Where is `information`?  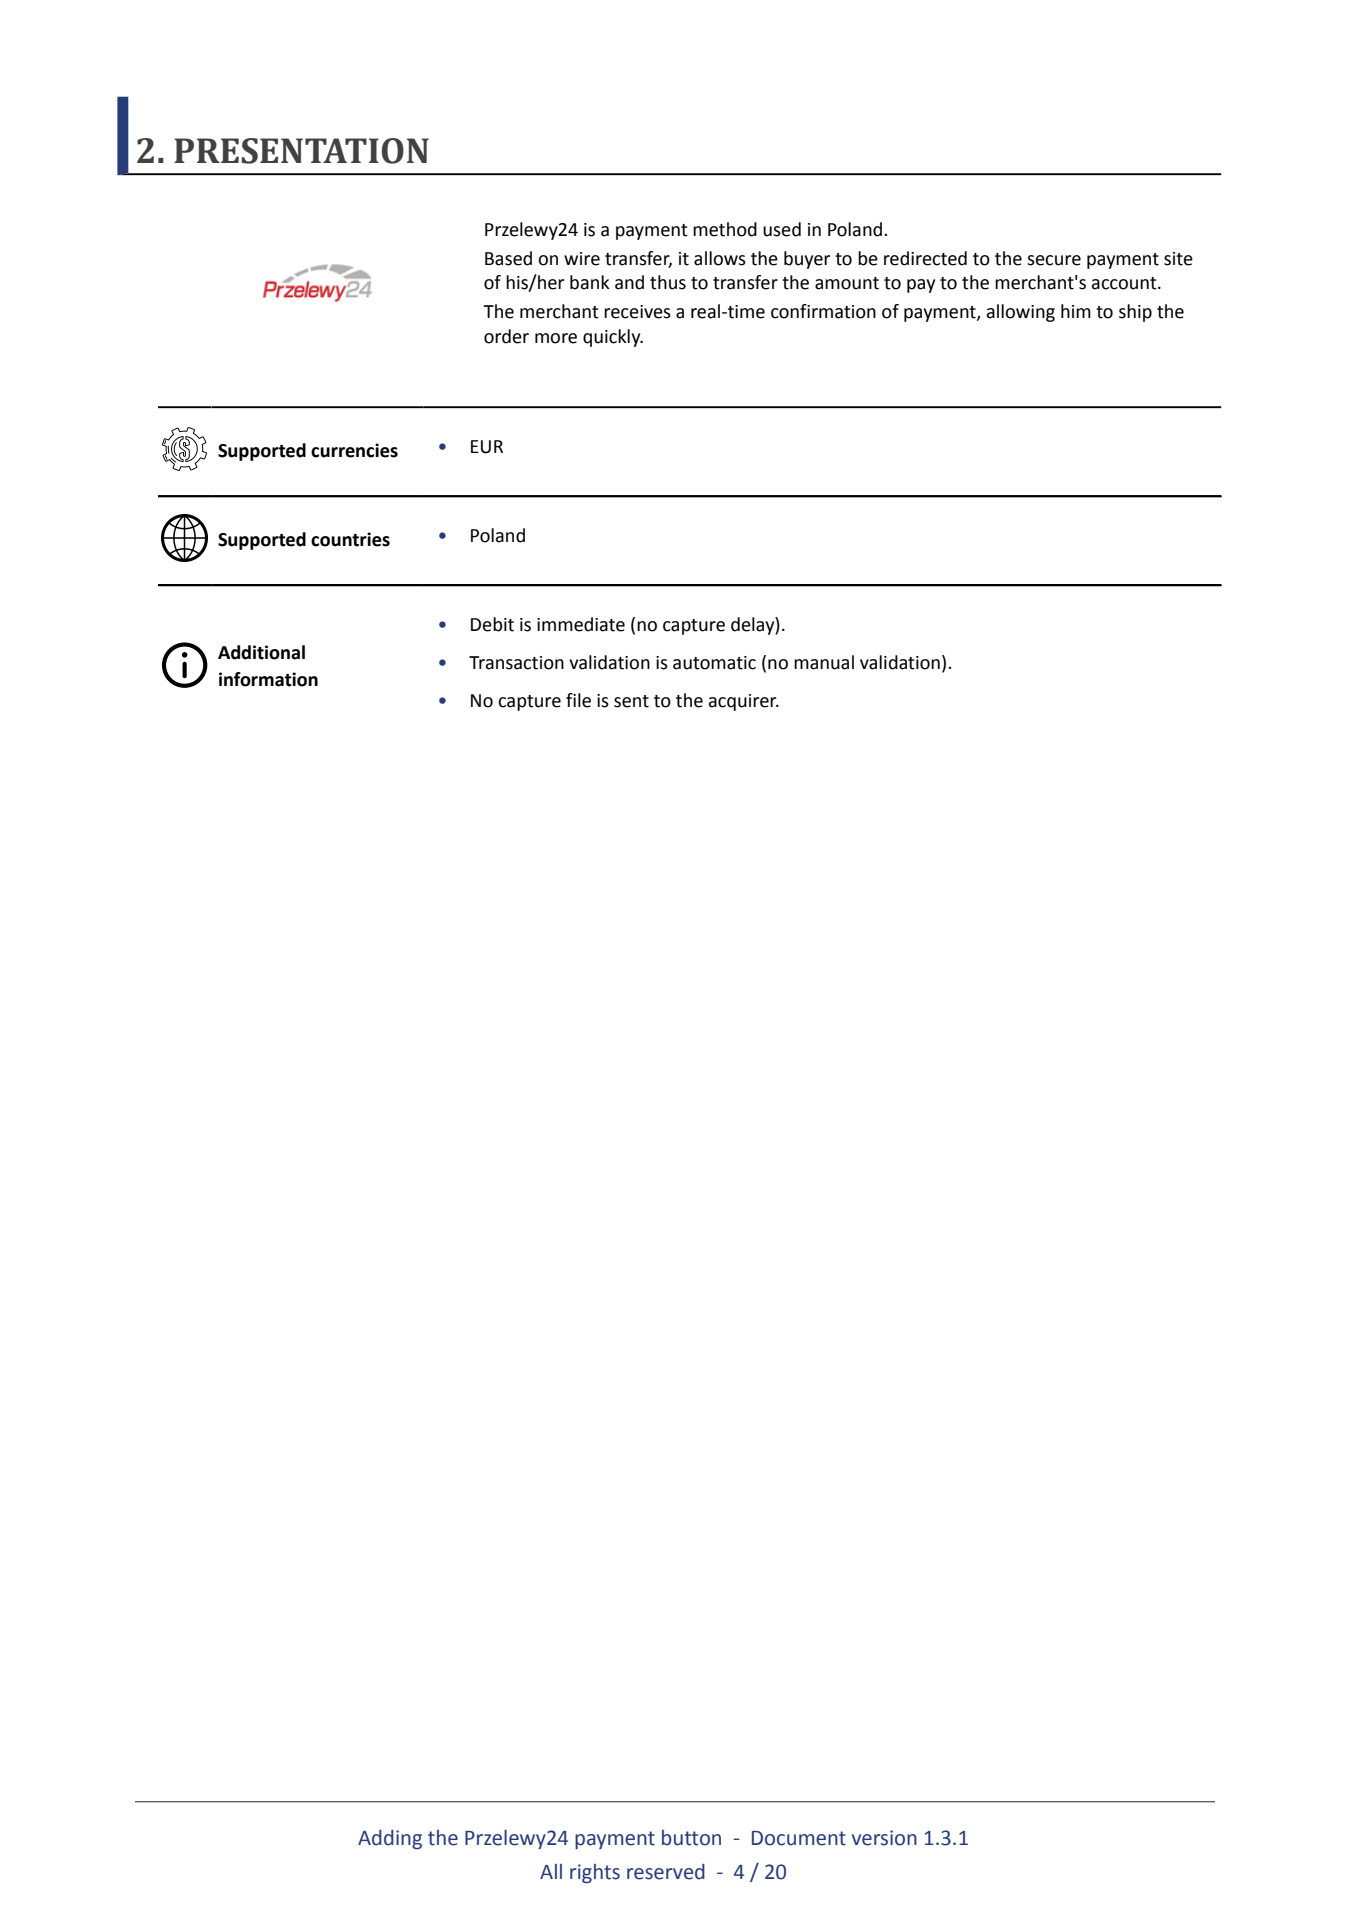 information is located at coordinates (268, 679).
